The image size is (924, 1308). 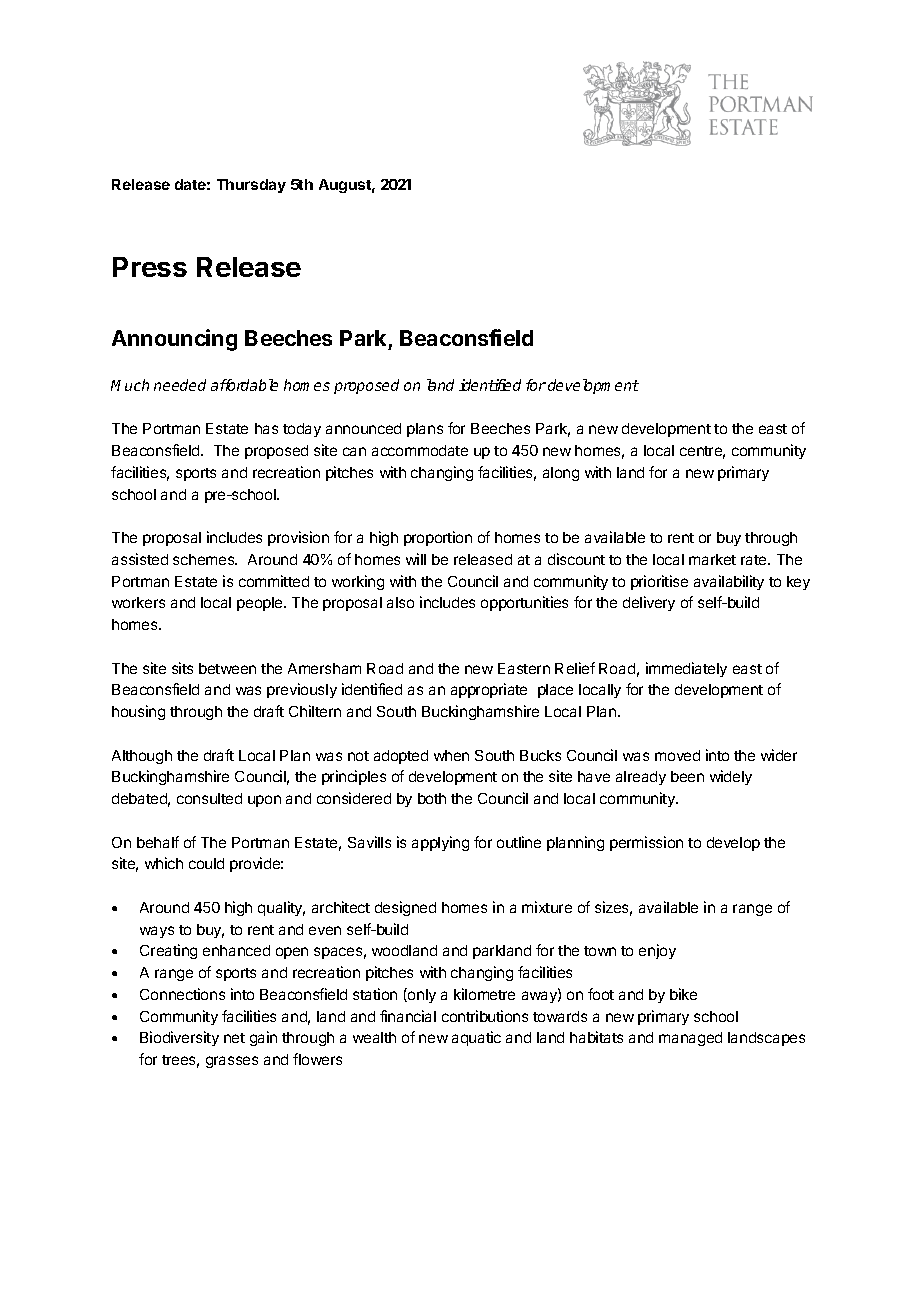 I want to click on managed, so click(x=690, y=1039).
